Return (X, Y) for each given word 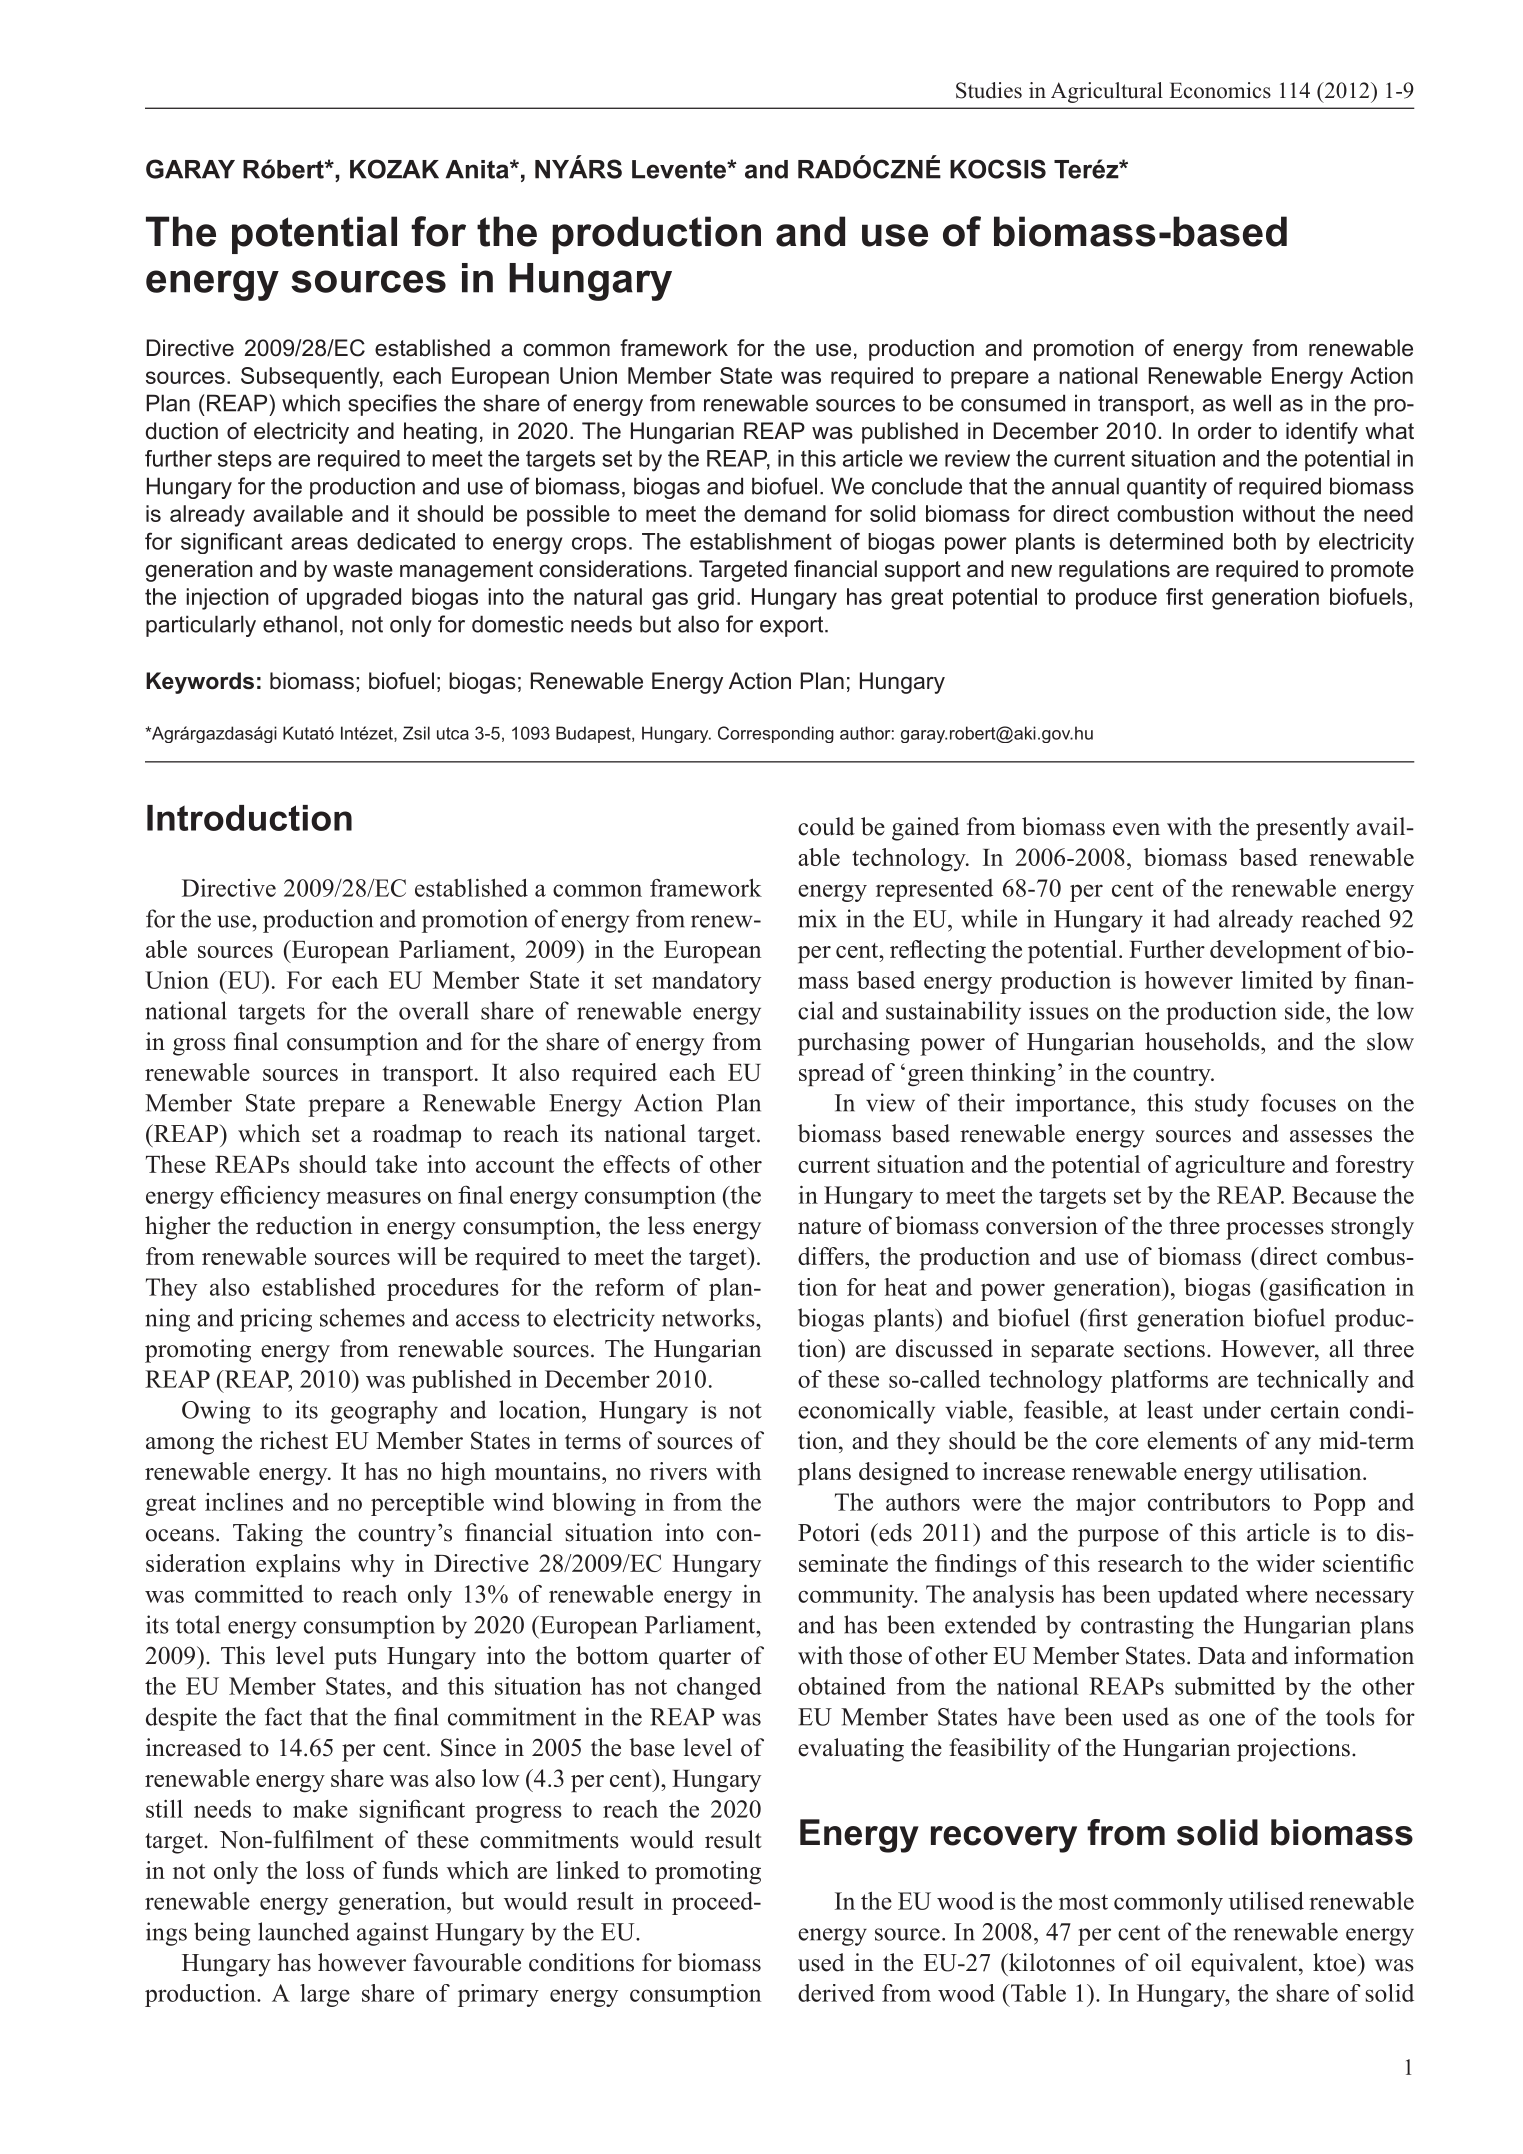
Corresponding (776, 734)
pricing (276, 1320)
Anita (478, 169)
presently (1303, 829)
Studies (989, 90)
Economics (1220, 90)
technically (1313, 1381)
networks (709, 1317)
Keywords (200, 683)
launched (303, 1931)
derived (836, 1993)
